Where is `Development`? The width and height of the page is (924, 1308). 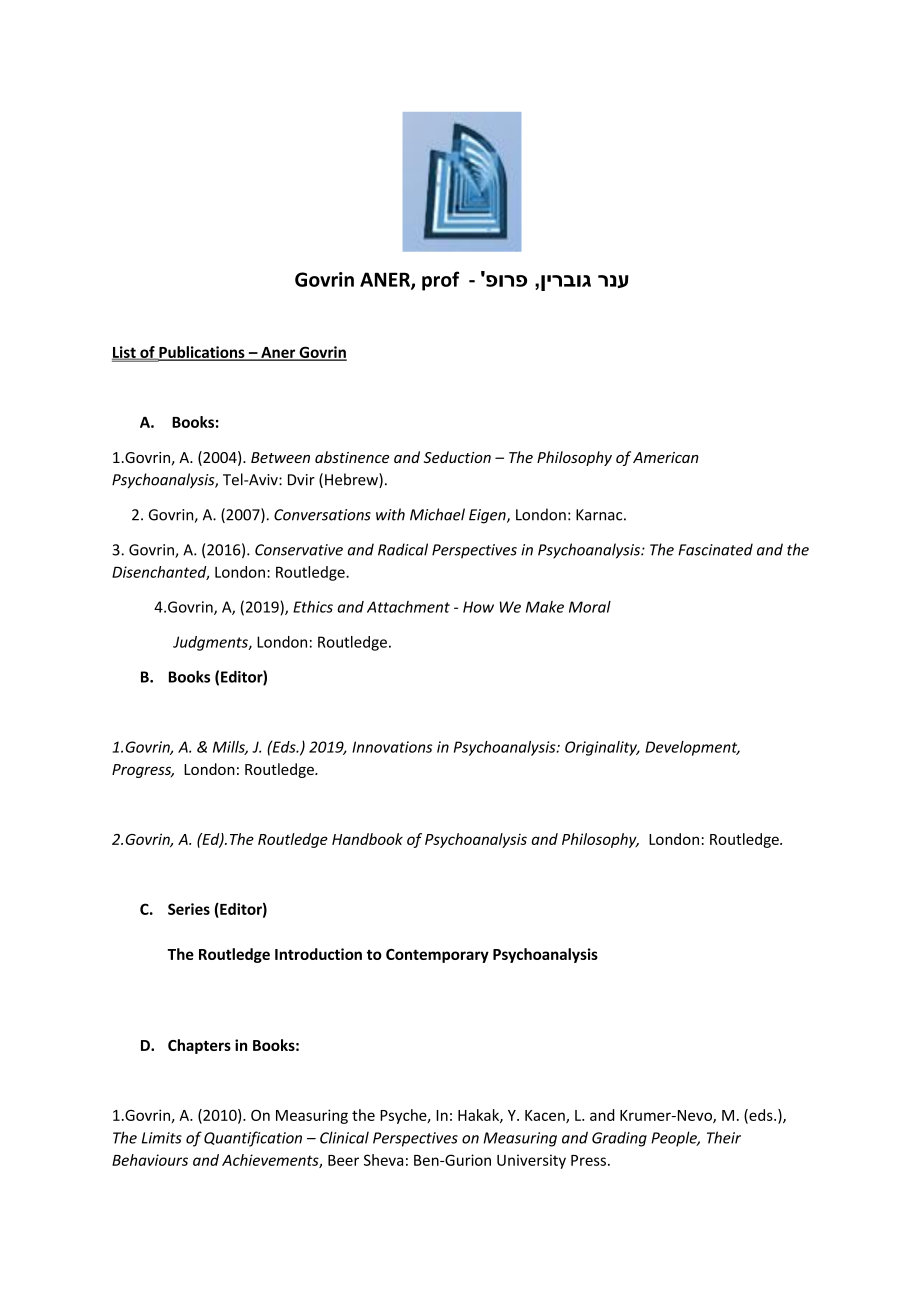 Development is located at coordinates (692, 748).
